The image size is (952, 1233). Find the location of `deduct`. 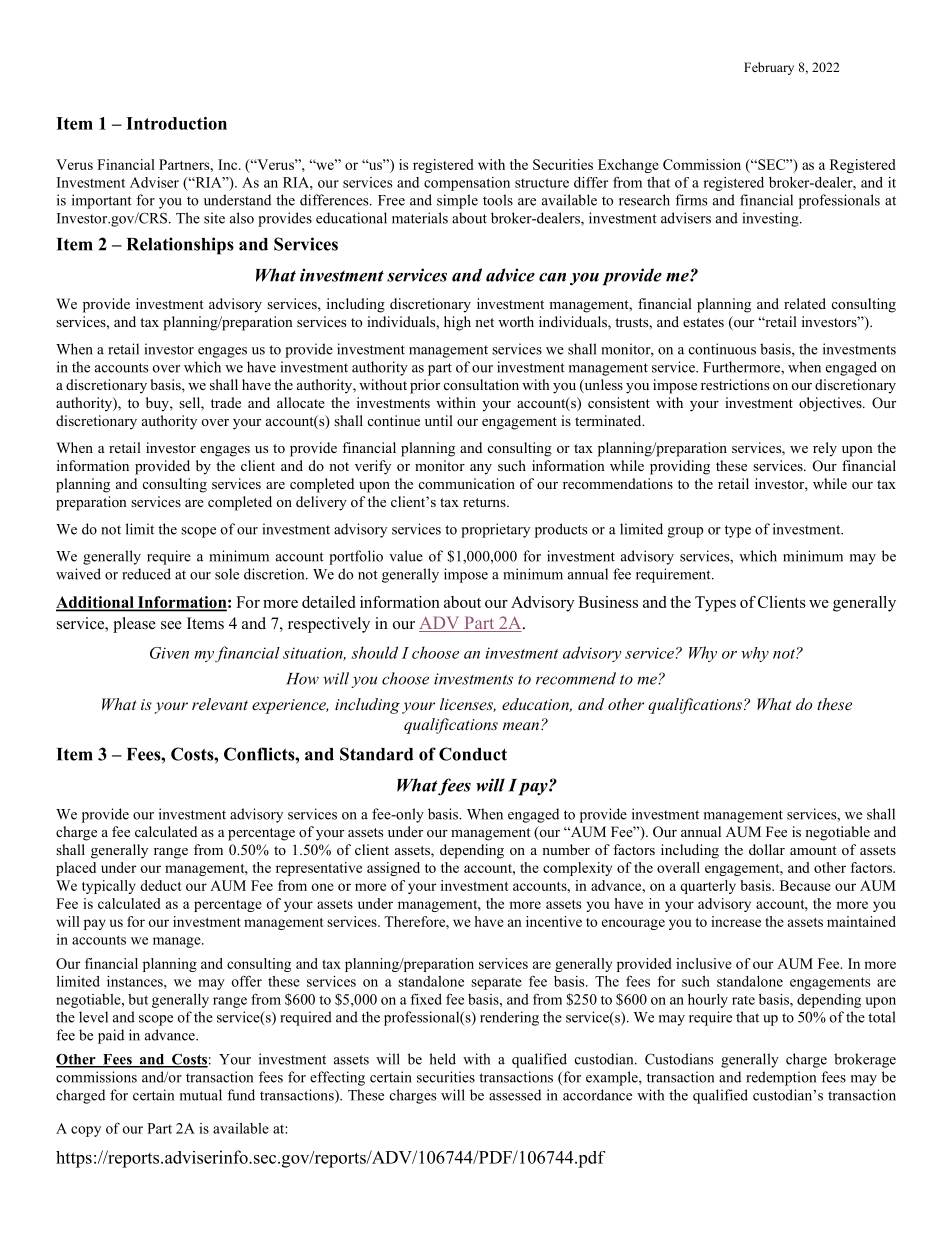

deduct is located at coordinates (161, 885).
